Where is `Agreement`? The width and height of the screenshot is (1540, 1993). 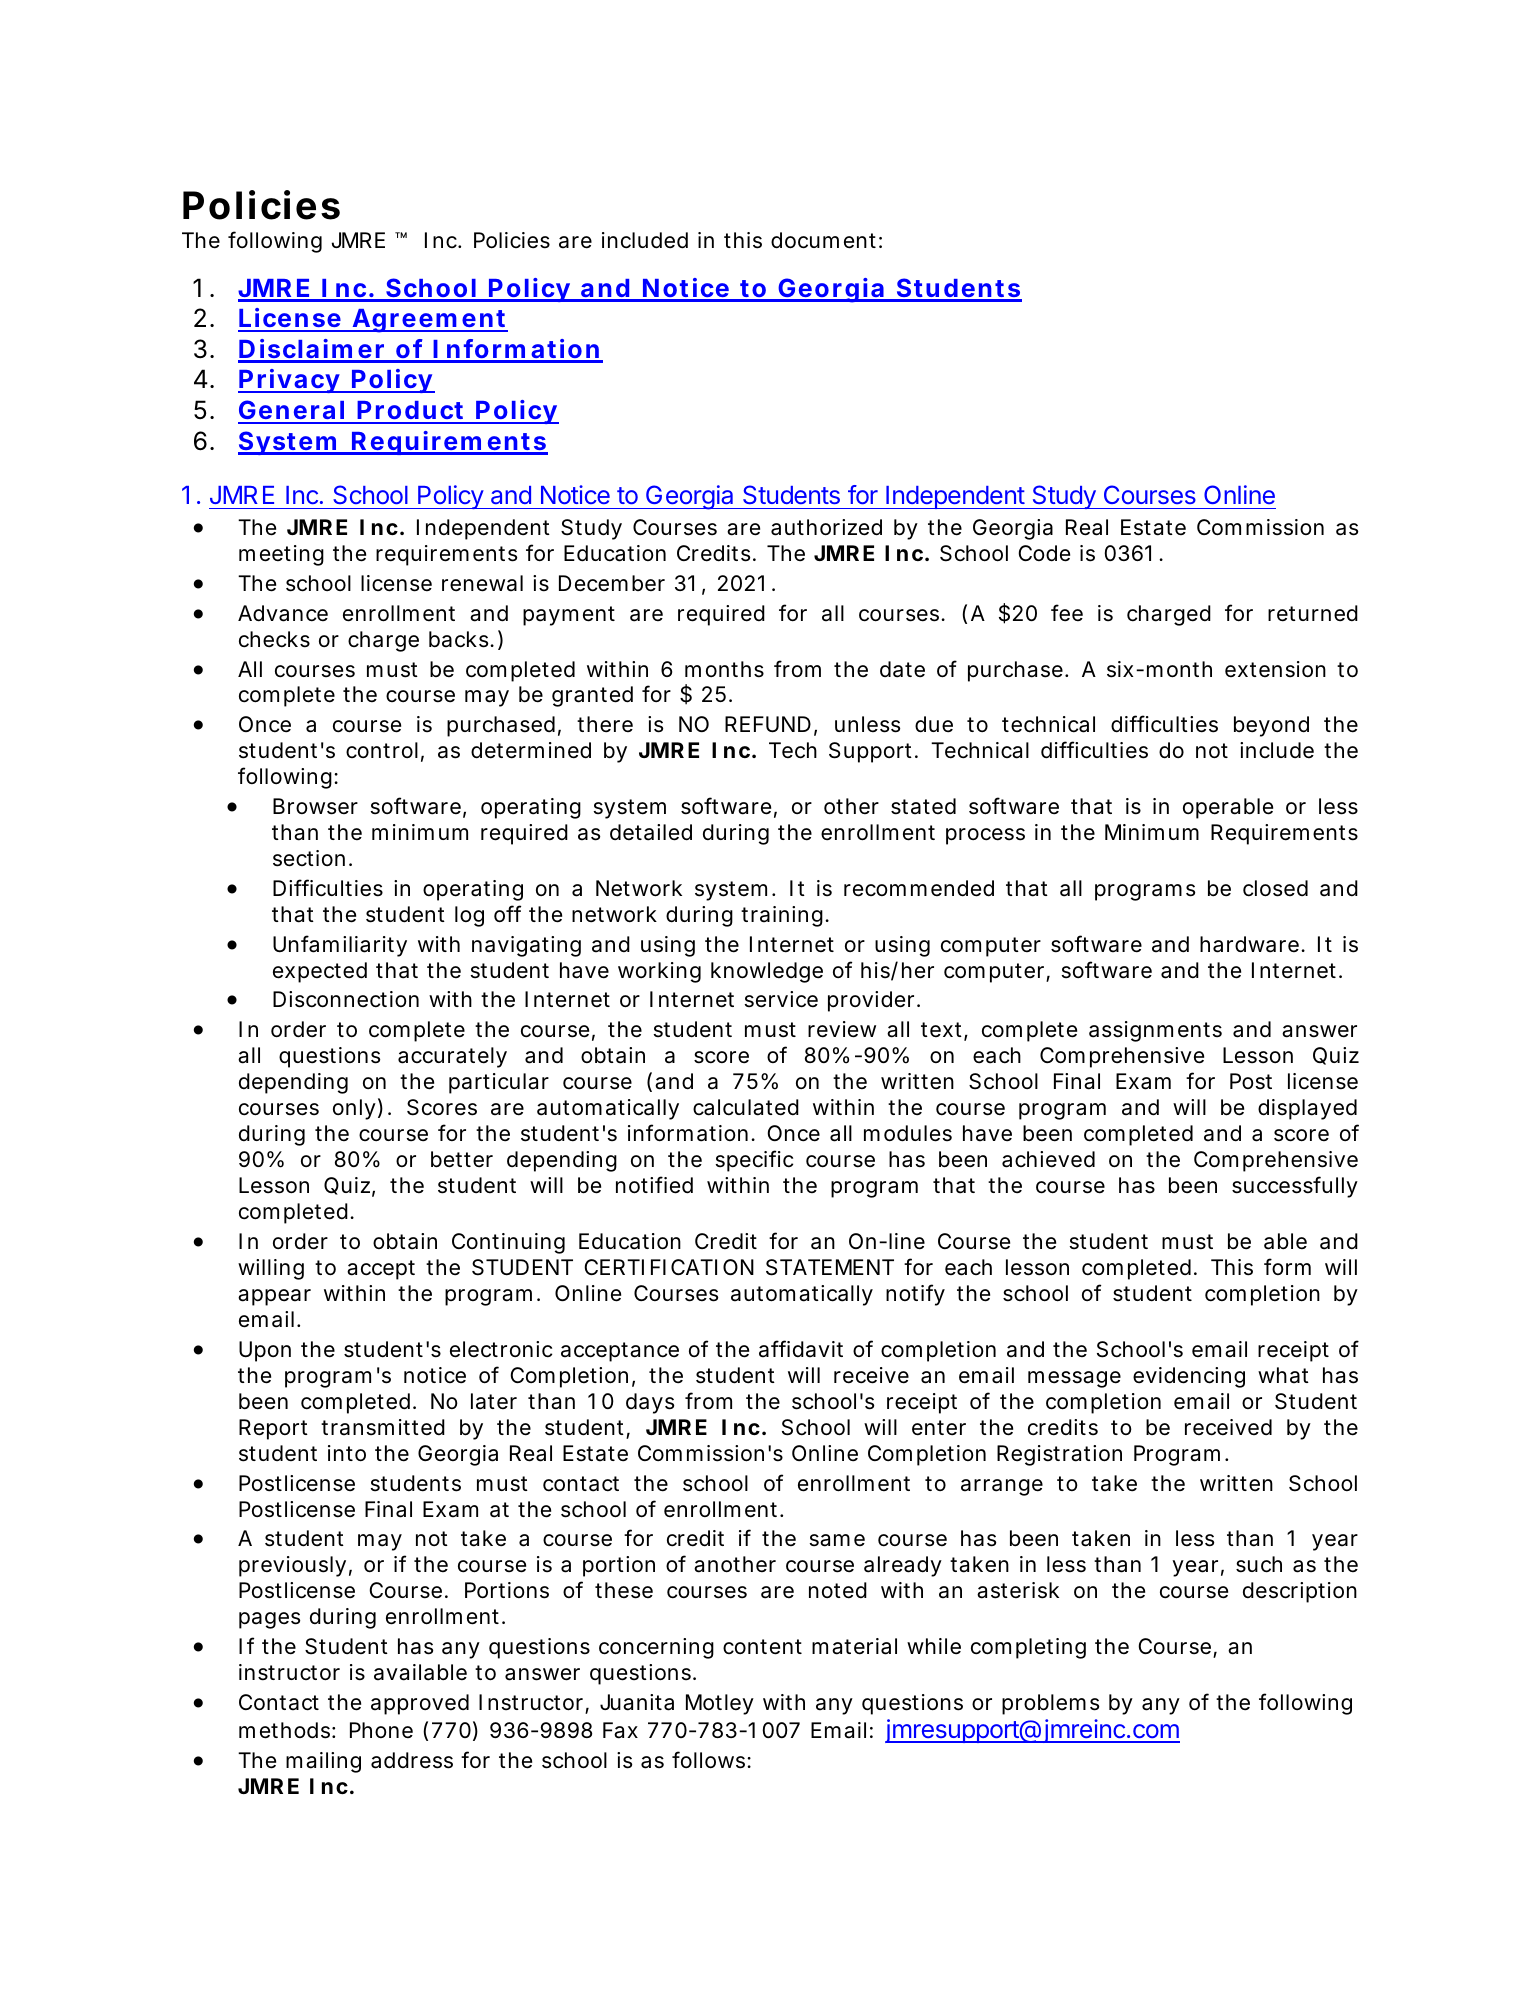
Agreement is located at coordinates (429, 321).
